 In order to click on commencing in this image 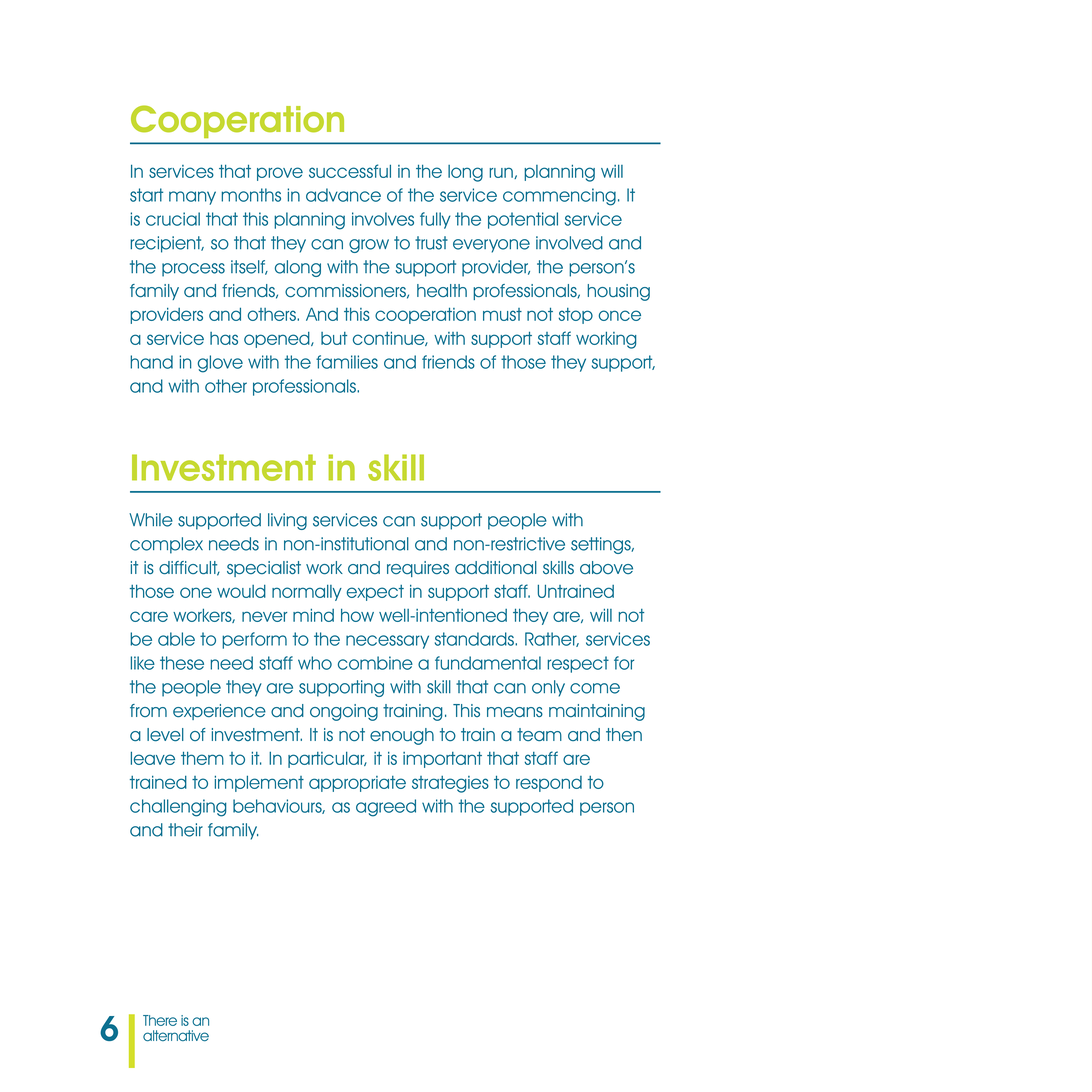, I will do `click(559, 197)`.
